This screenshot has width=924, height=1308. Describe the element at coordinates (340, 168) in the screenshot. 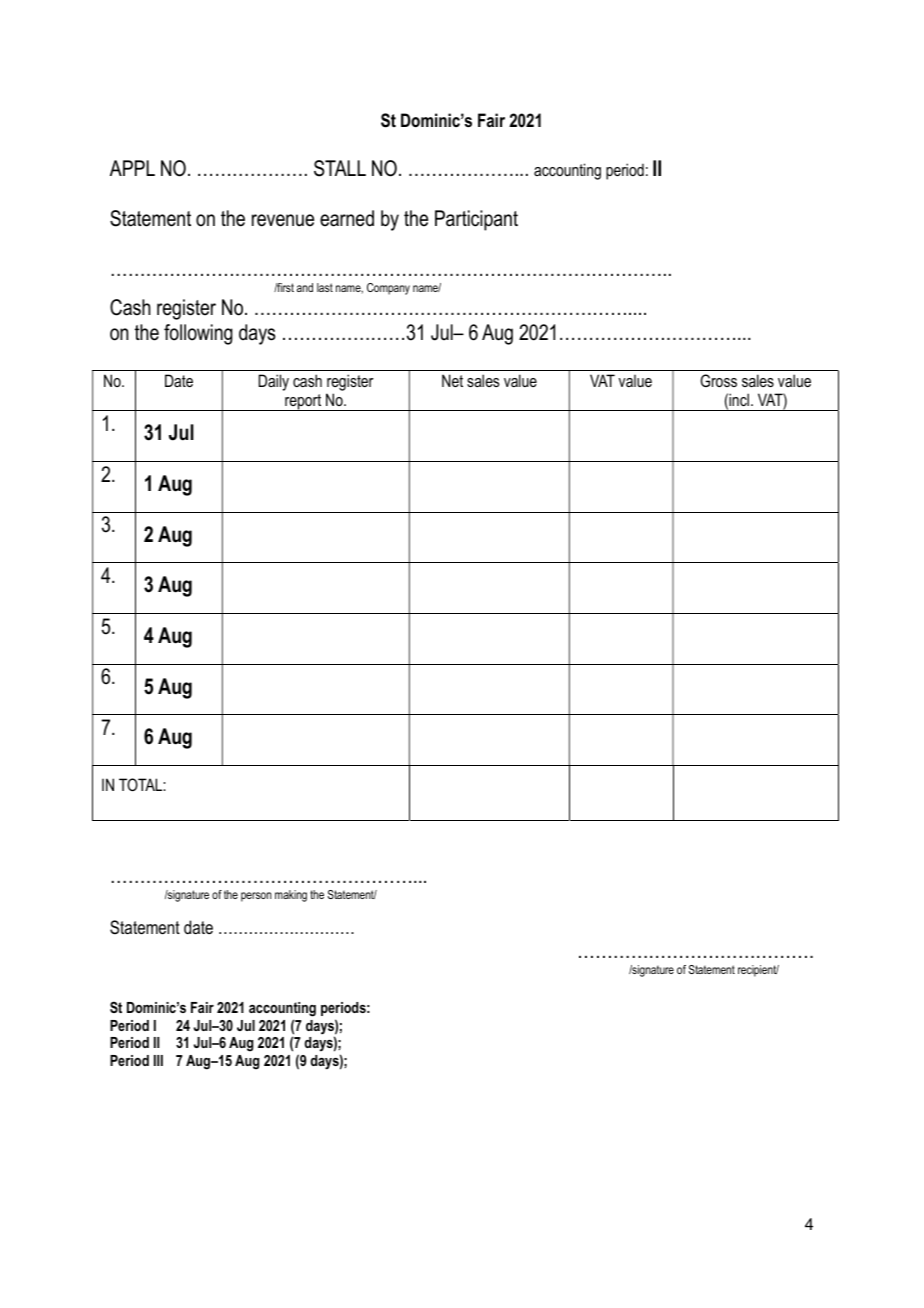

I see `STALL` at that location.
